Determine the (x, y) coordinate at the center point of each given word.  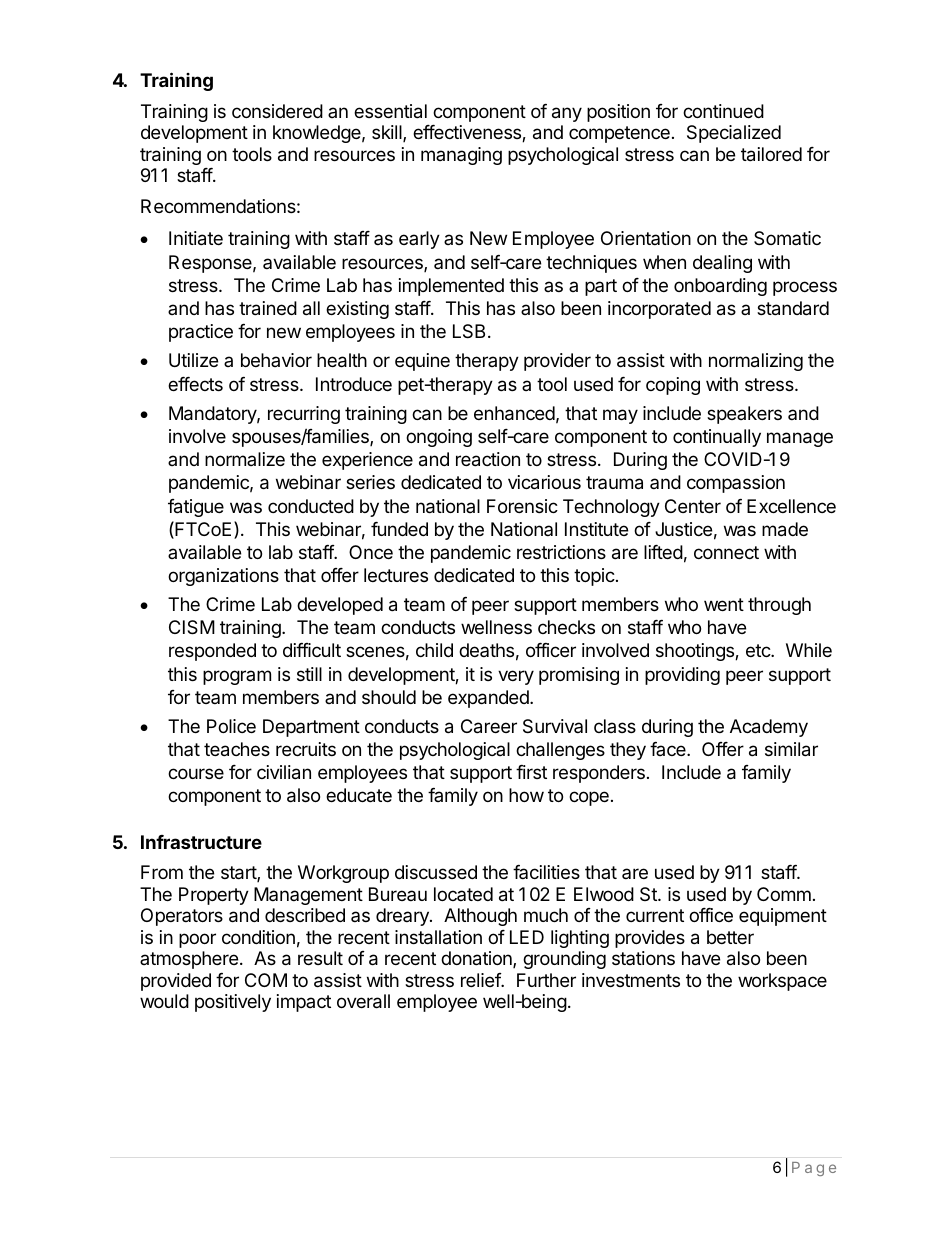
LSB (469, 331)
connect (726, 552)
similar (791, 749)
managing (461, 156)
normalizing (756, 362)
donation (477, 959)
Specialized (734, 134)
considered (277, 111)
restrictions (561, 552)
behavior (276, 360)
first (531, 772)
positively (233, 1003)
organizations (223, 577)
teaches (237, 749)
